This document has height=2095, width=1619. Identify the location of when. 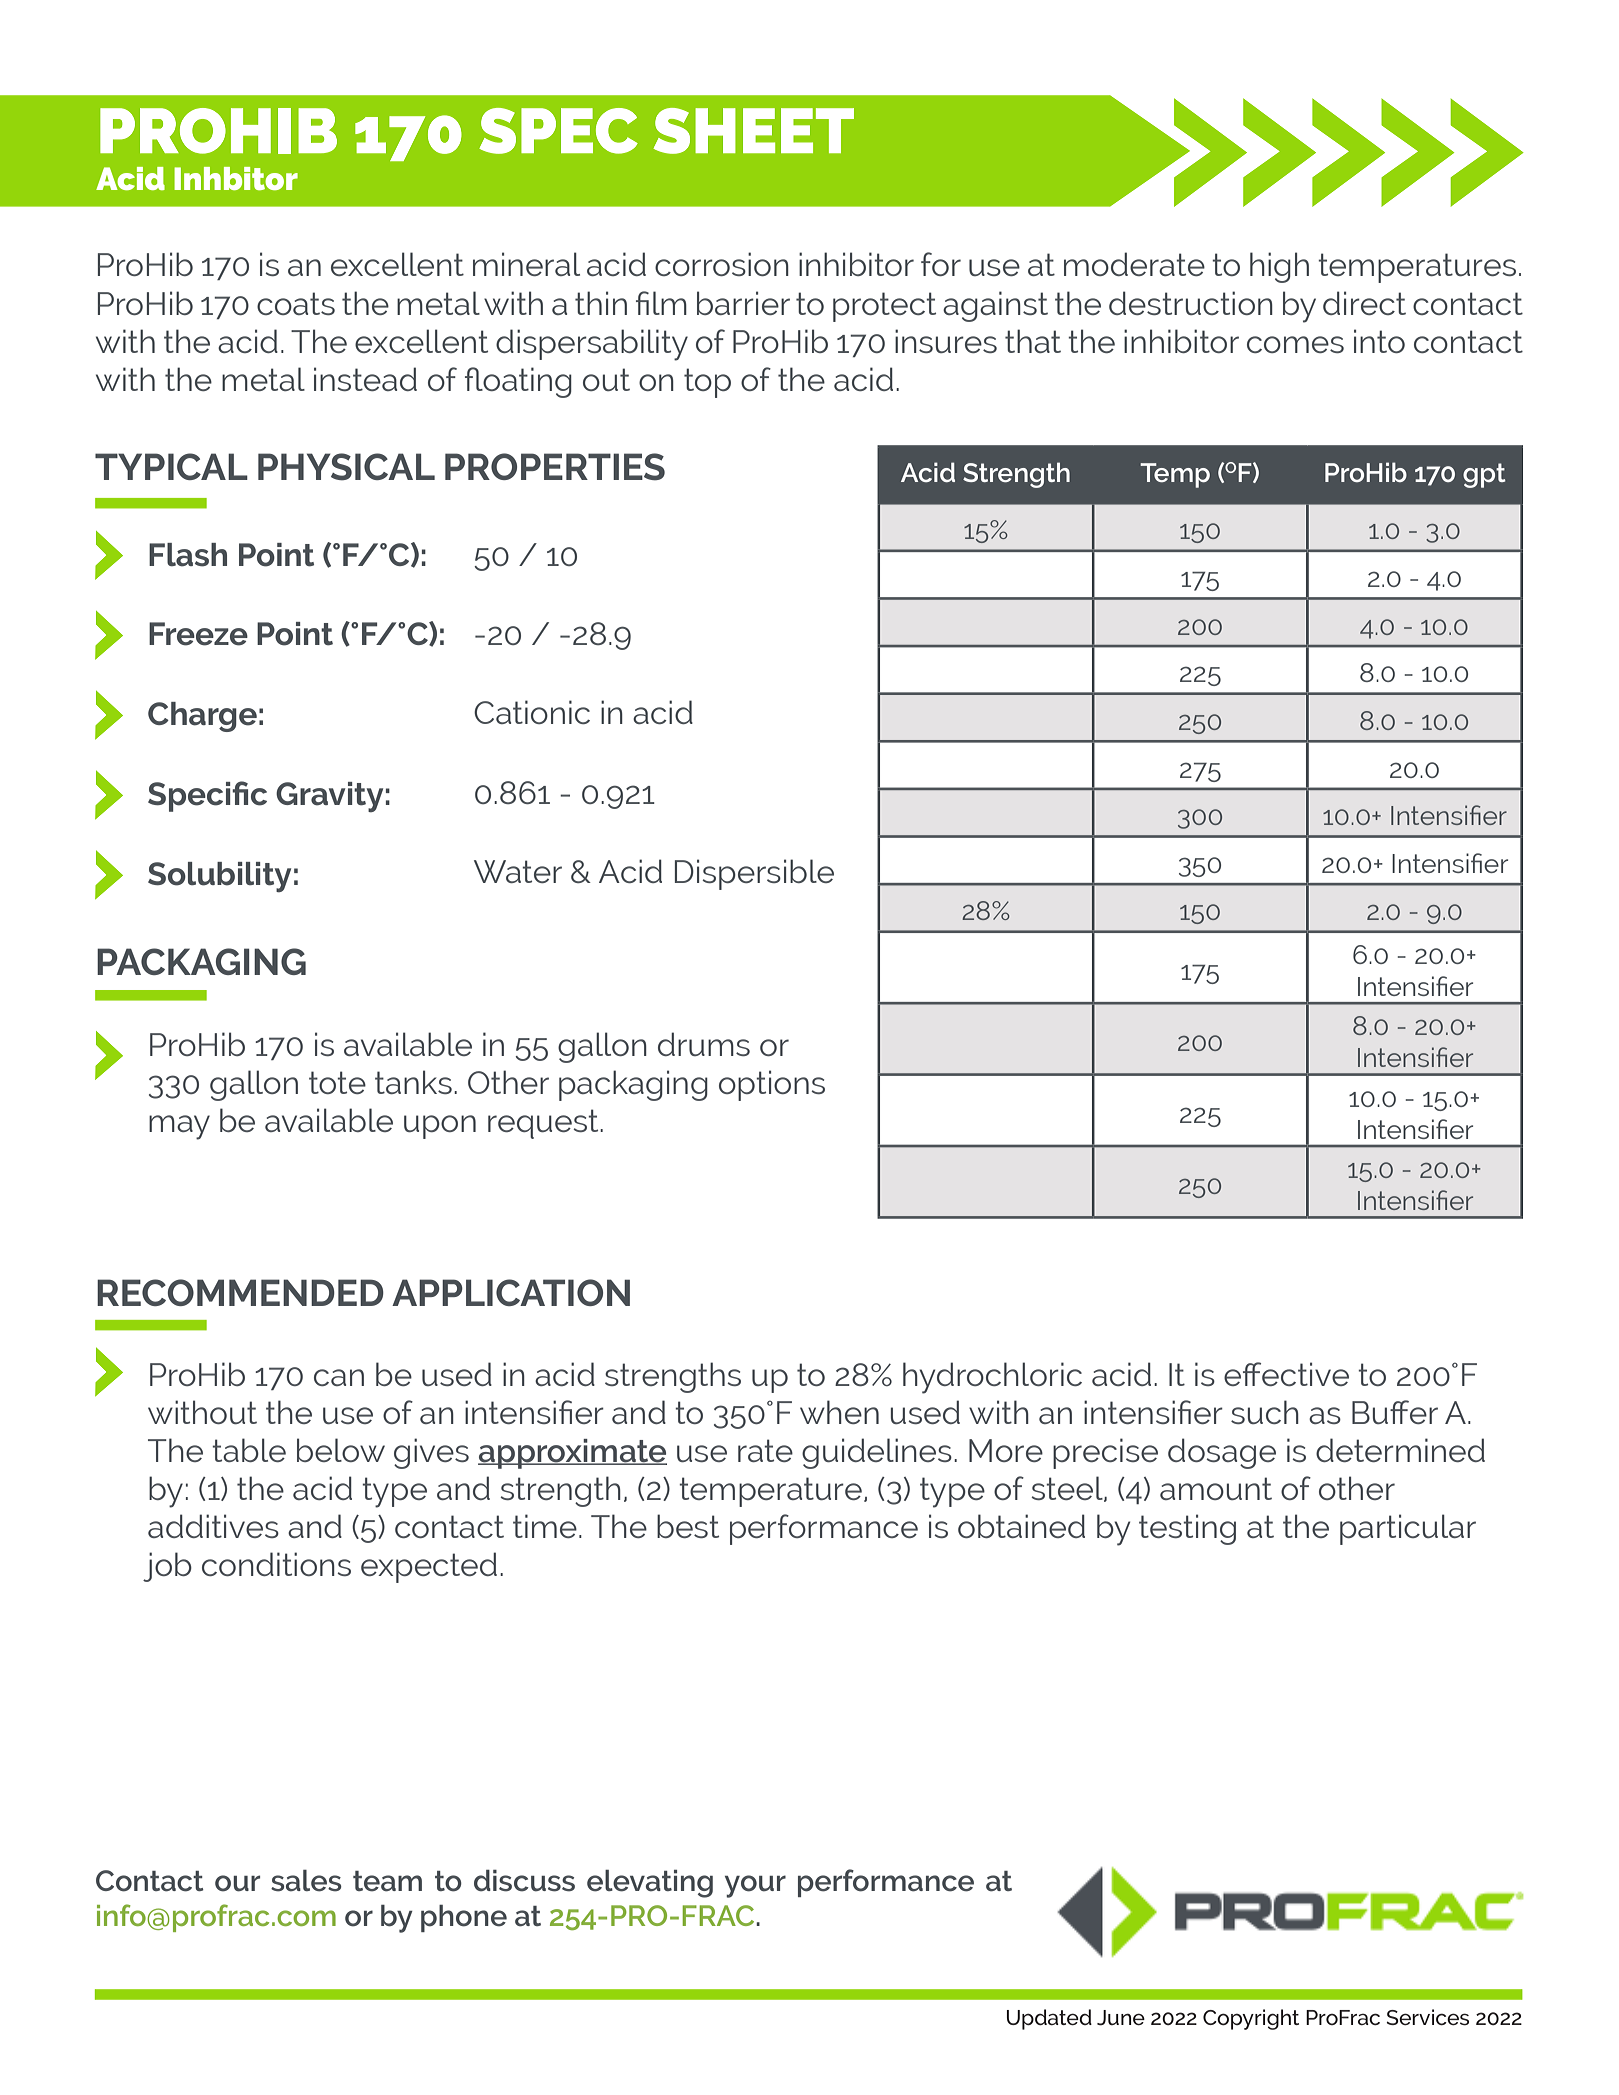
(839, 1412).
